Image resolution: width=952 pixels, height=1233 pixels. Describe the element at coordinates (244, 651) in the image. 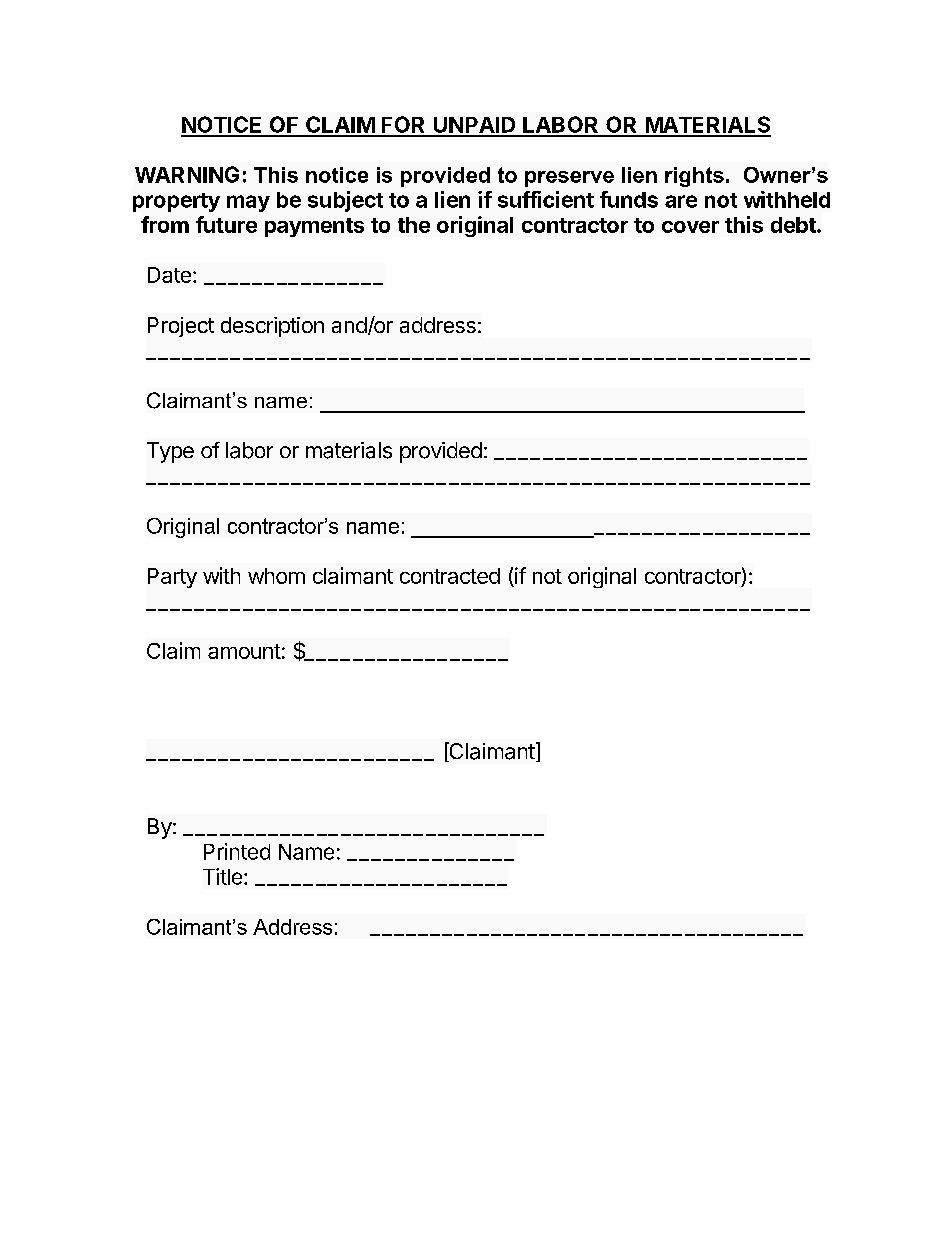

I see `amount` at that location.
